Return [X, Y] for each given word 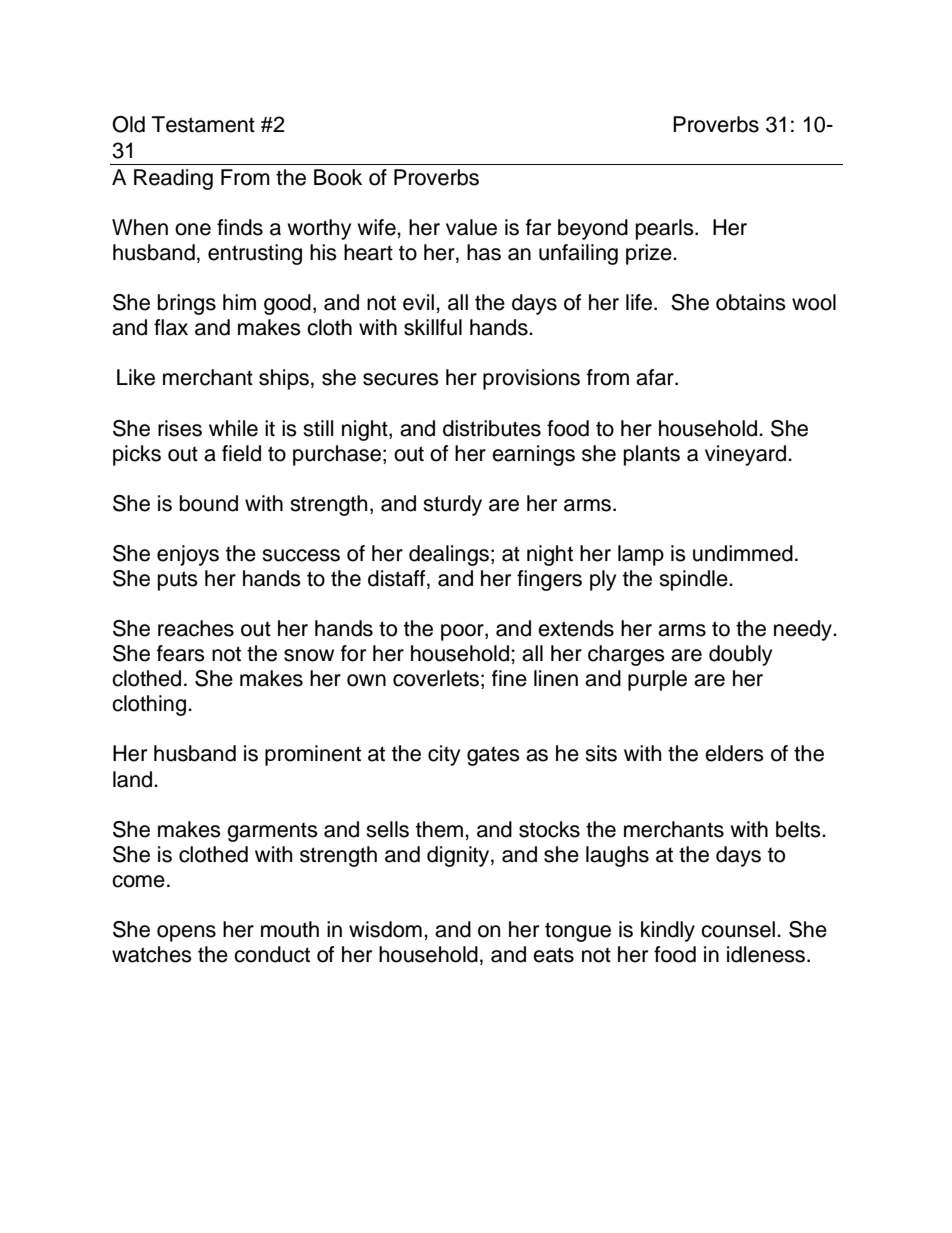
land [134, 779]
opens [186, 933]
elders [734, 753]
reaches [196, 628]
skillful [433, 327]
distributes [492, 428]
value [471, 227]
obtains [751, 302]
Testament [203, 124]
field [241, 453]
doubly [740, 655]
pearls [666, 229]
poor [463, 632]
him [239, 302]
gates [493, 756]
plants [652, 455]
